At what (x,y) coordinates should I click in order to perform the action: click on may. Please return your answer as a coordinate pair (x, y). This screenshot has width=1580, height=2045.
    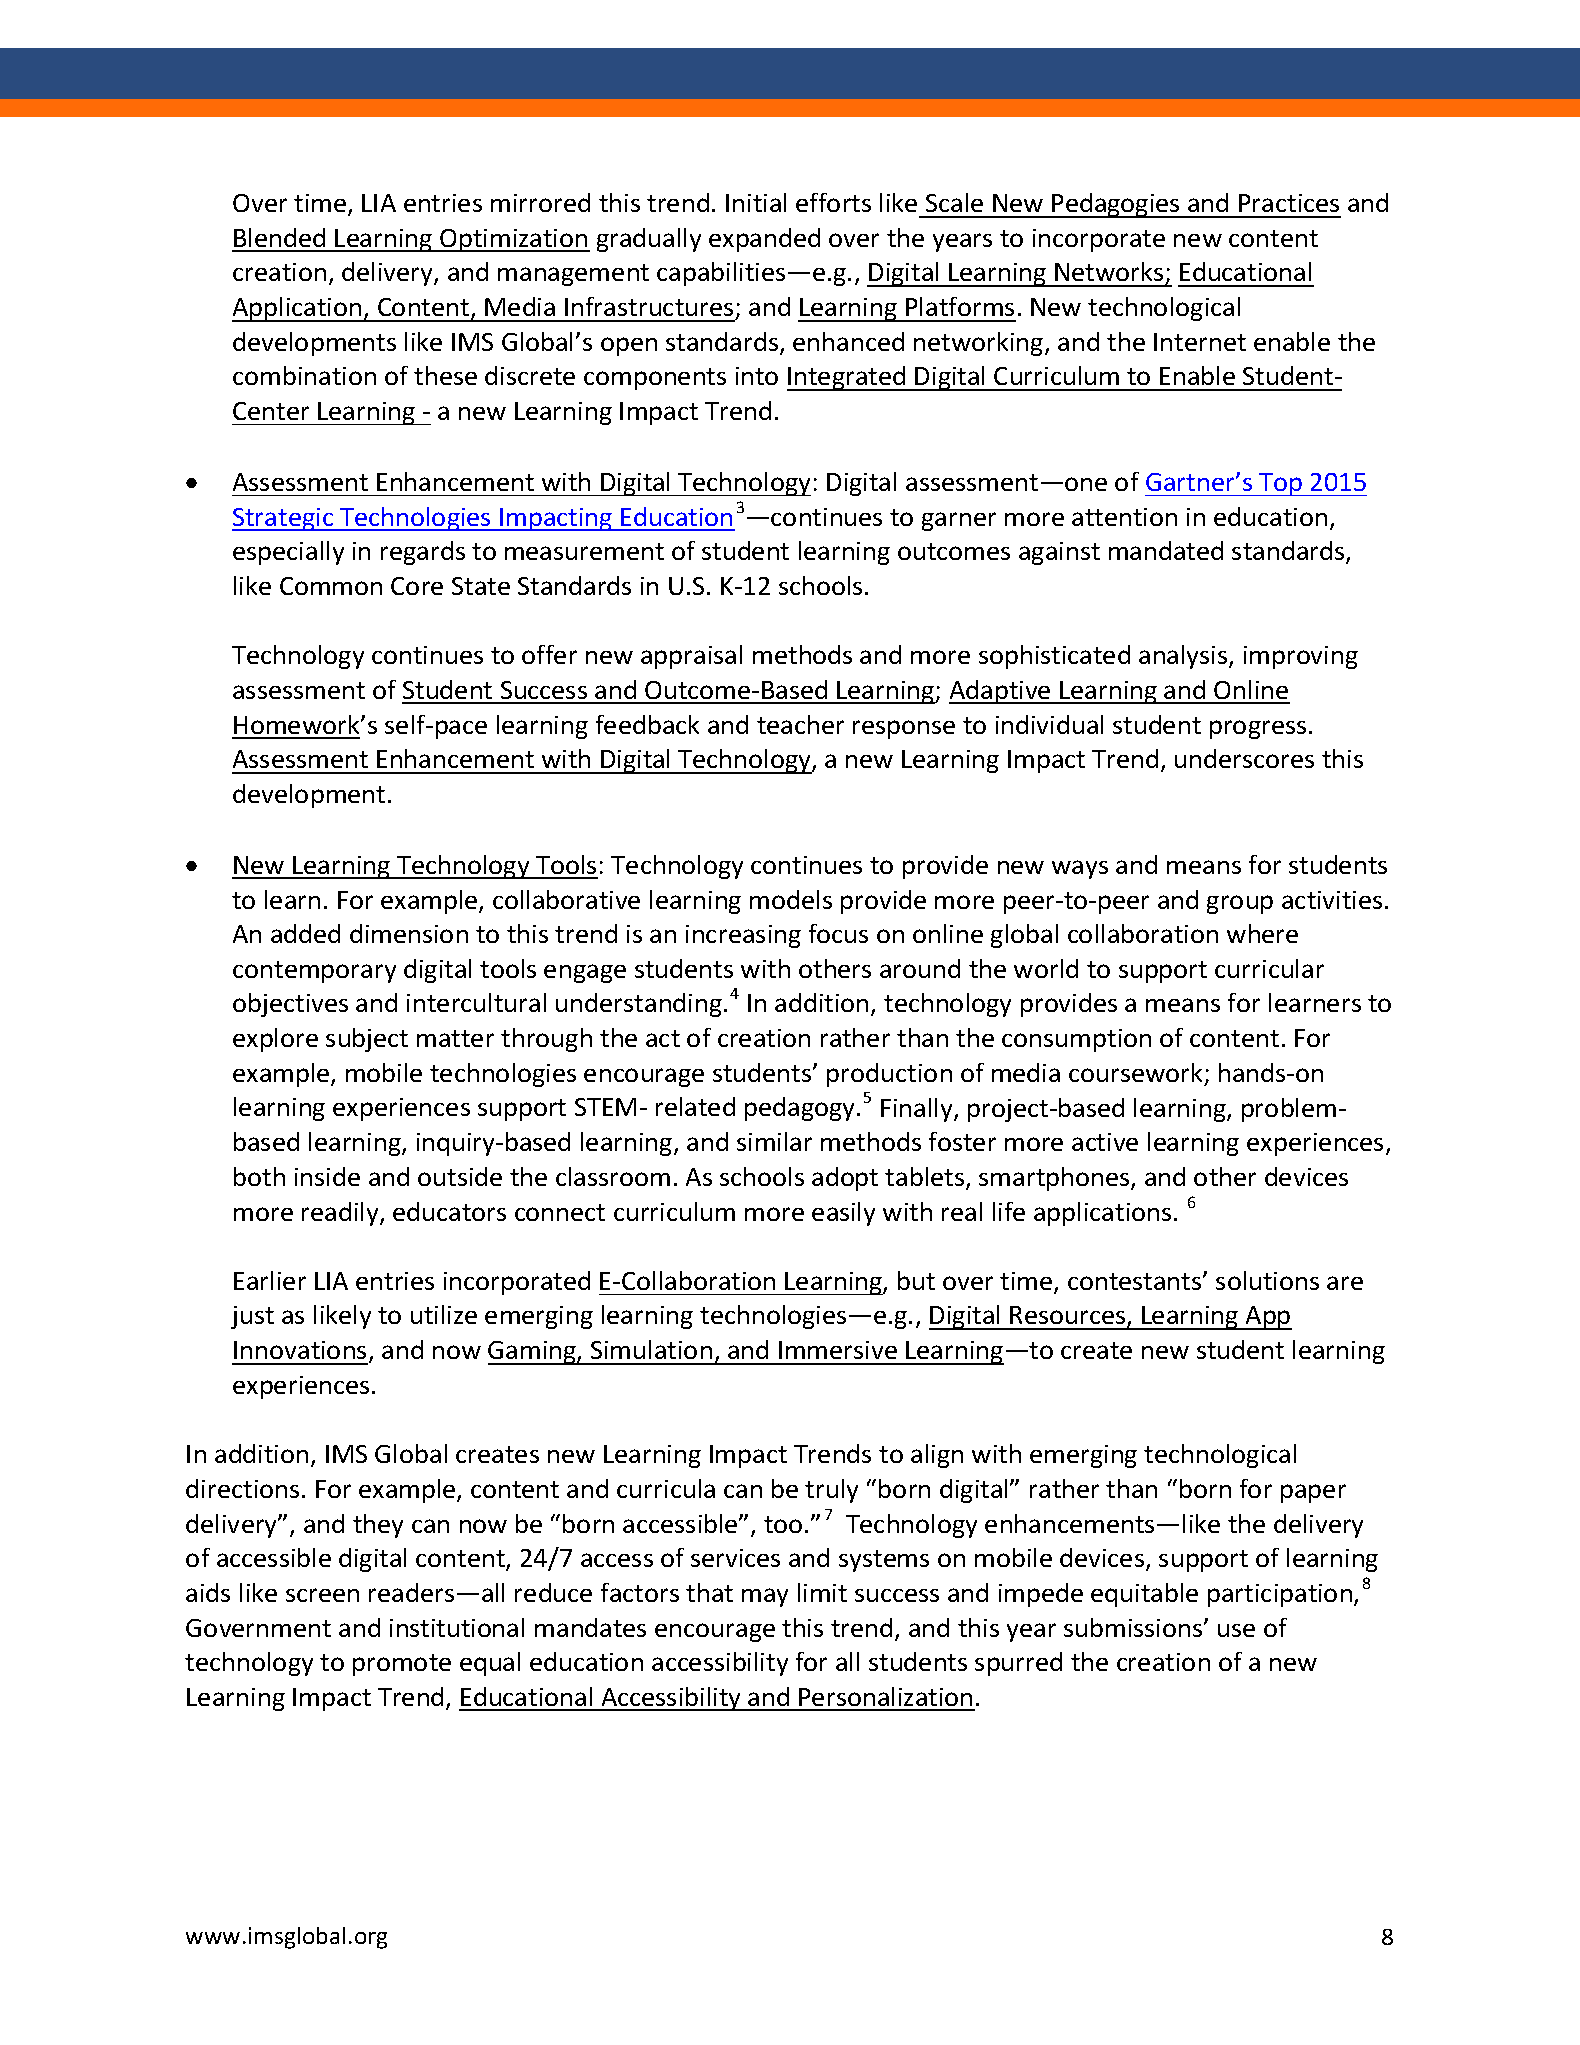
    Looking at the image, I should click on (765, 1597).
